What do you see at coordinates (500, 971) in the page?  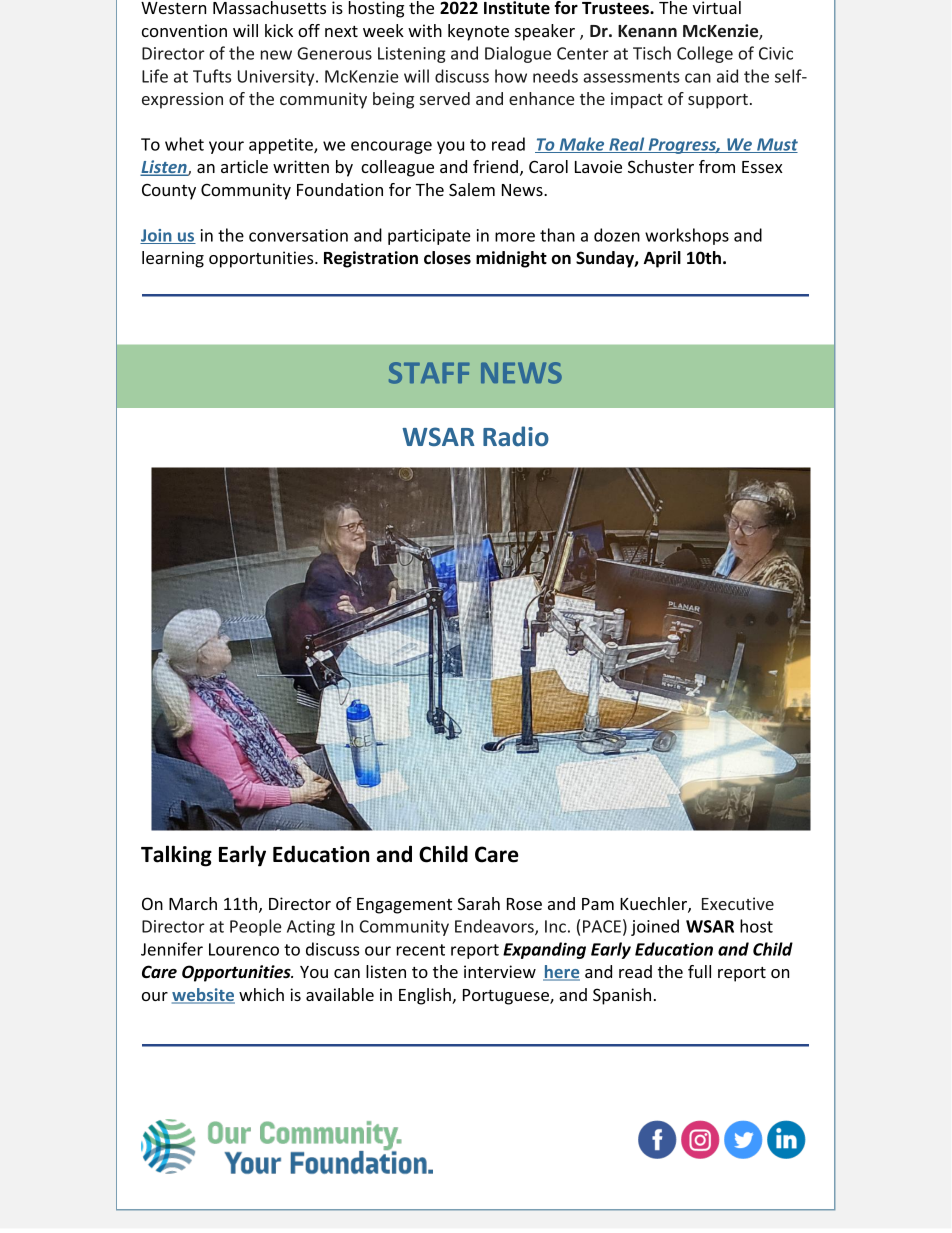 I see `interview` at bounding box center [500, 971].
